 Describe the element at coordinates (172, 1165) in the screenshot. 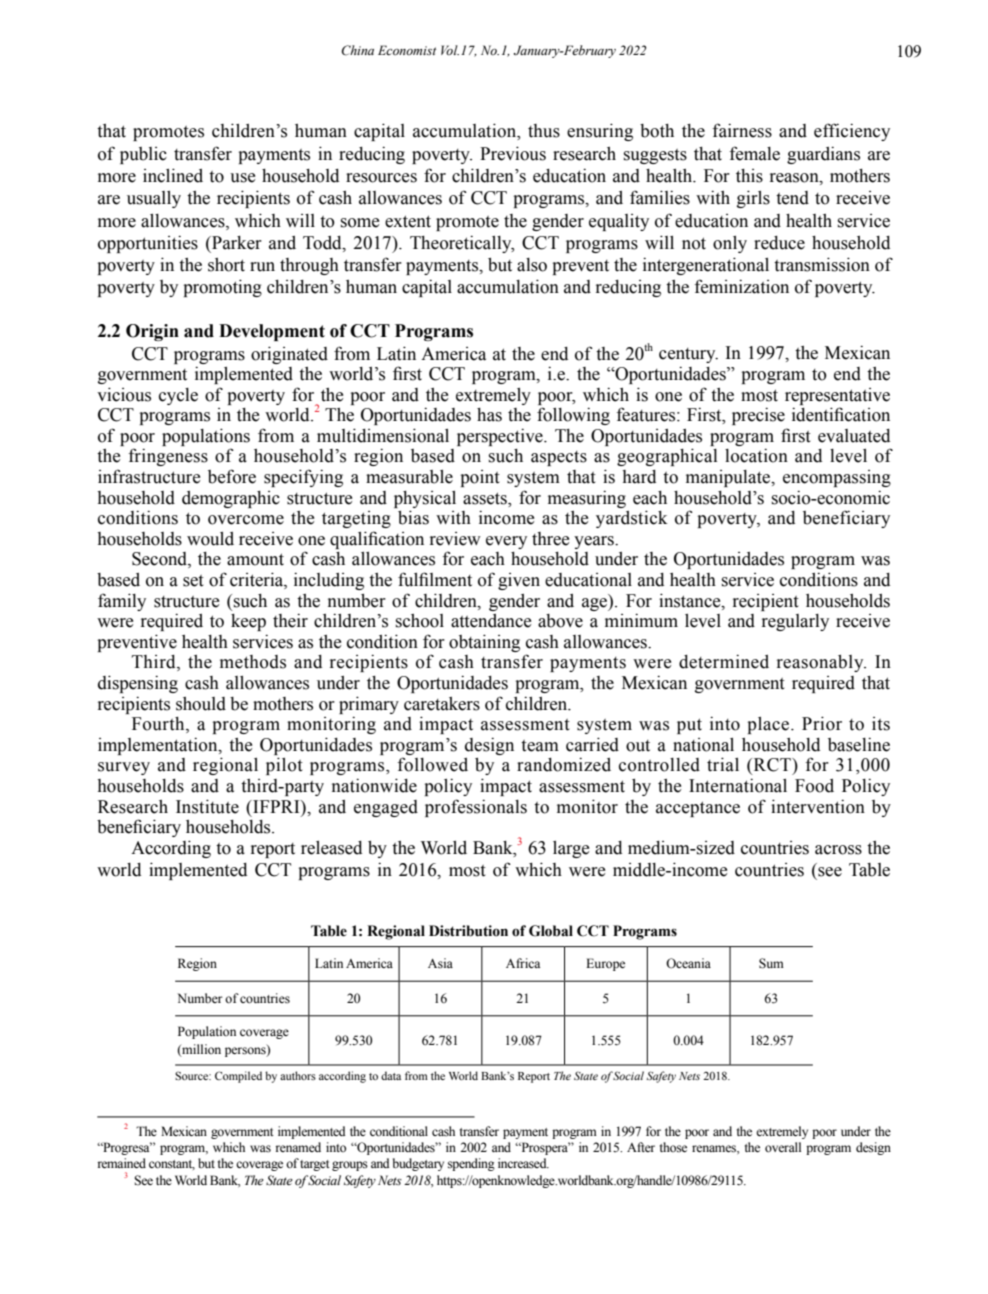

I see `constant` at that location.
